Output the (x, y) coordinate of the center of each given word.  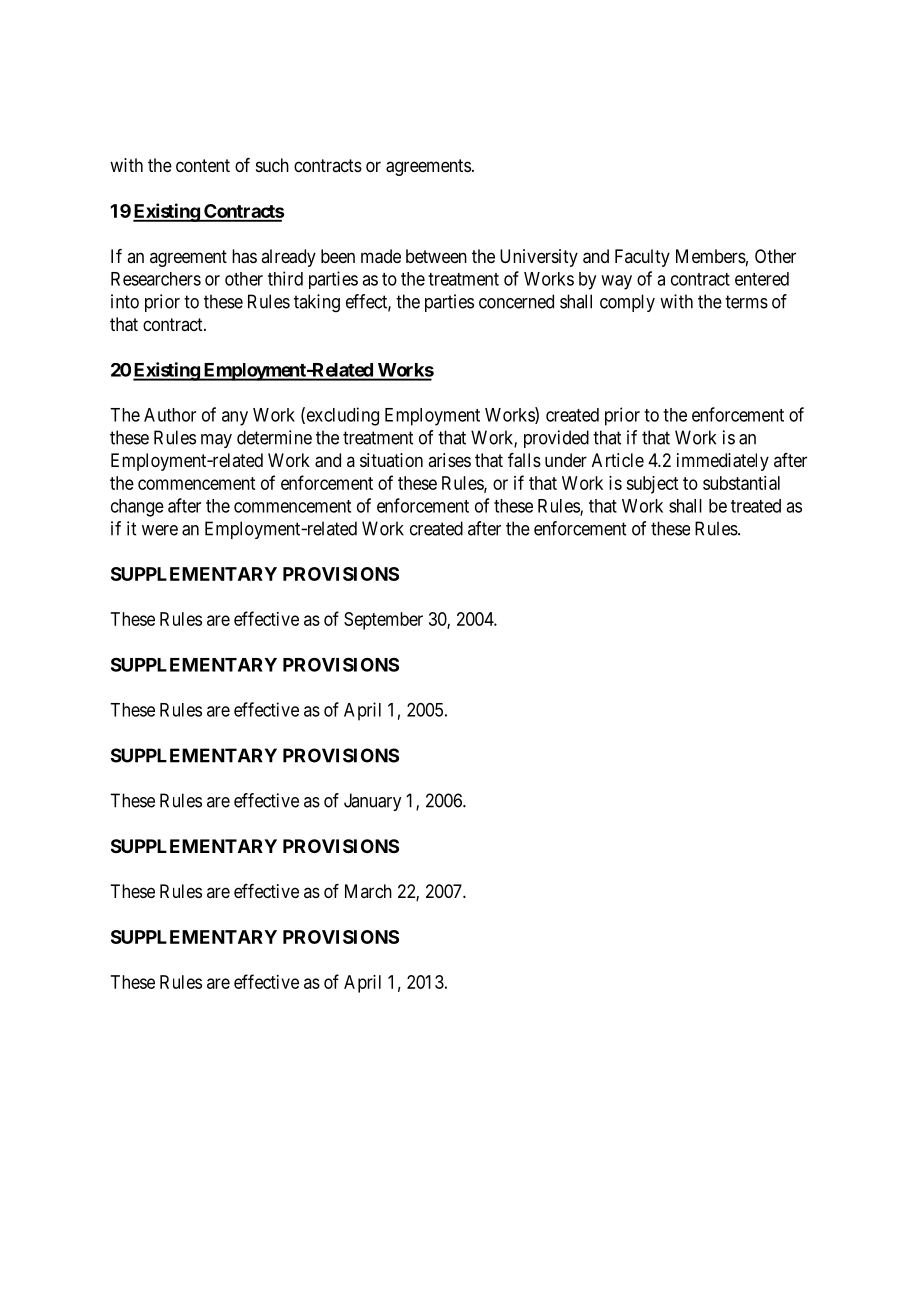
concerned (516, 301)
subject (652, 485)
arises (449, 460)
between (436, 256)
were (160, 530)
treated (756, 506)
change (137, 508)
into (125, 301)
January (372, 802)
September (383, 621)
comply (627, 303)
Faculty (642, 258)
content (203, 165)
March (368, 891)
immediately (723, 462)
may (216, 441)
